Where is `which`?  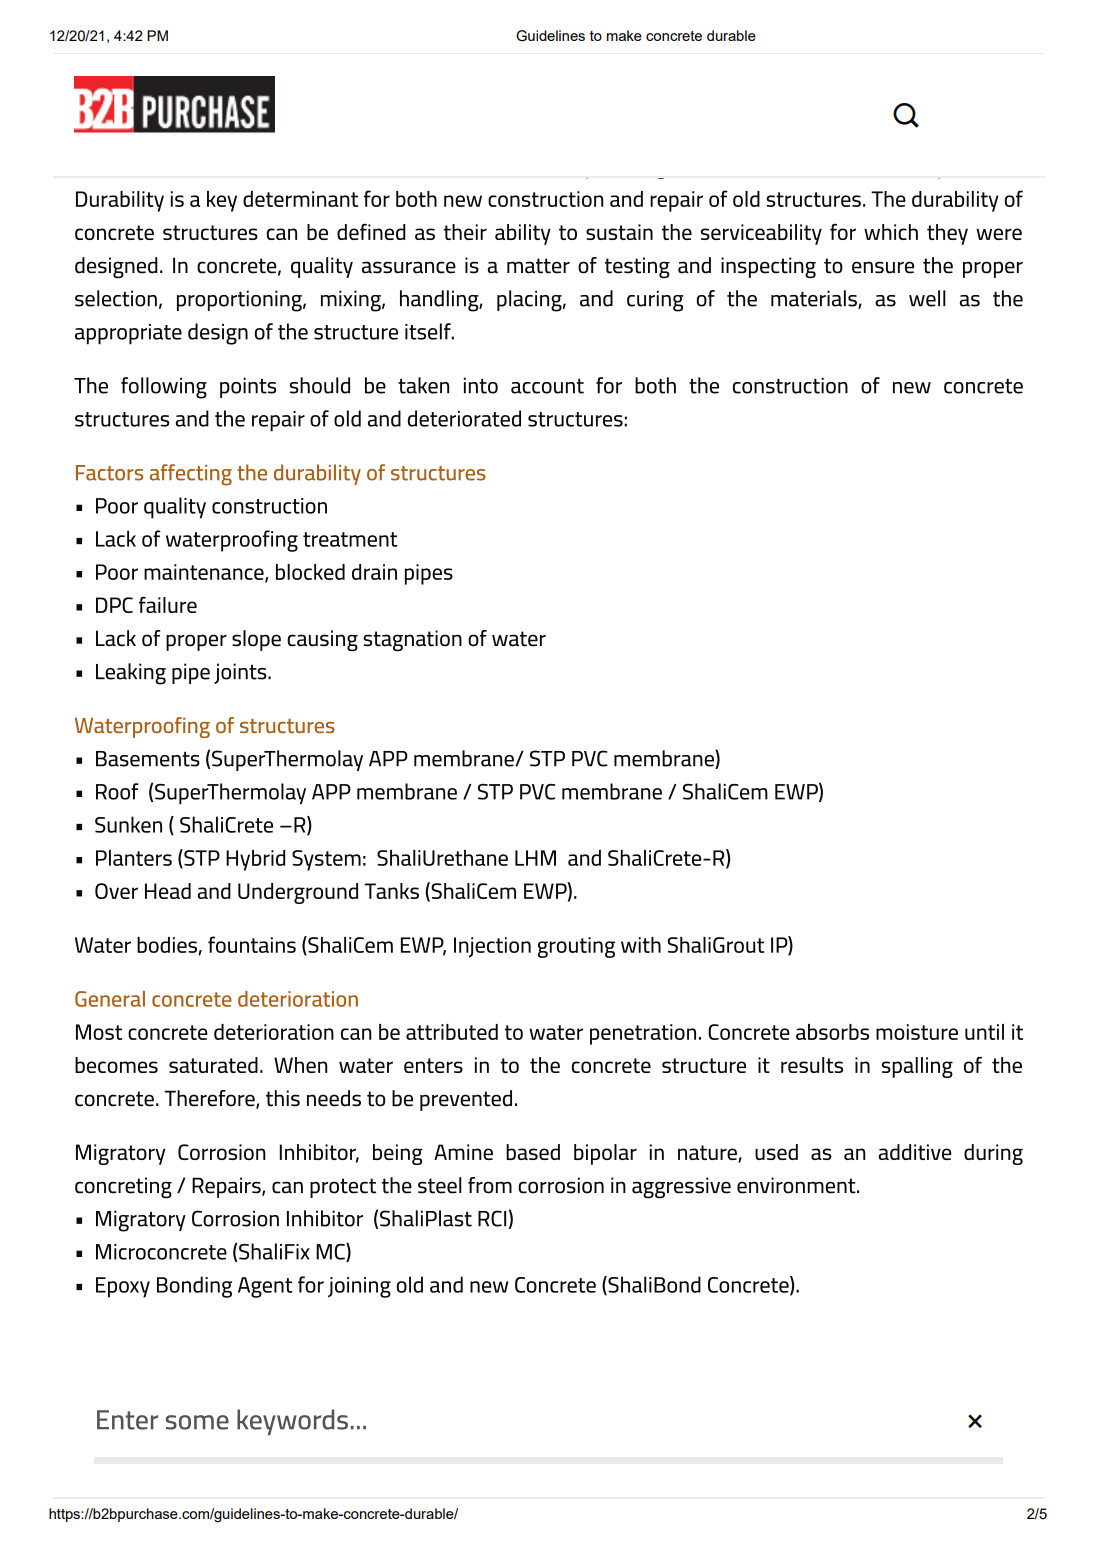
which is located at coordinates (891, 232).
